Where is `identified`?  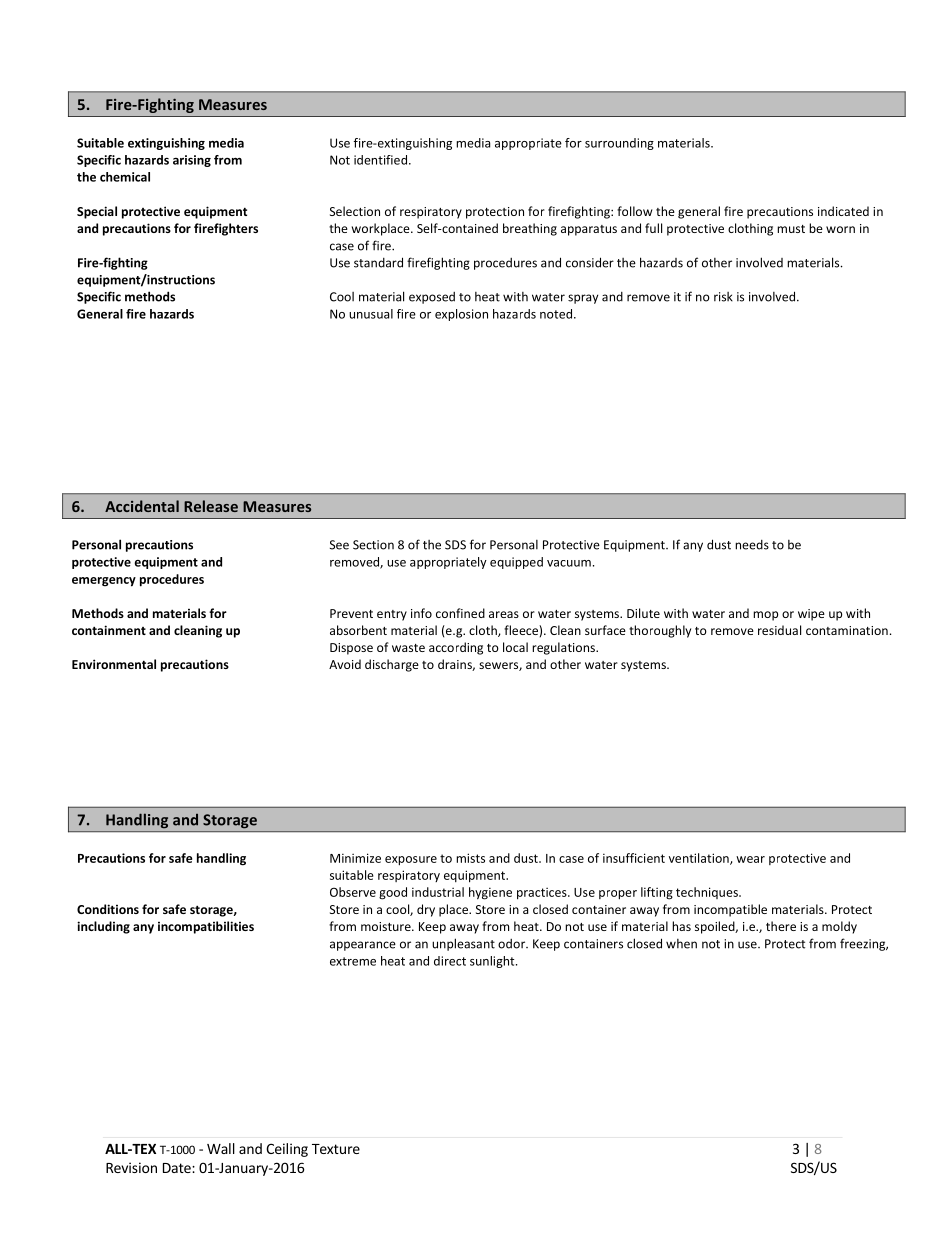
identified is located at coordinates (380, 160).
